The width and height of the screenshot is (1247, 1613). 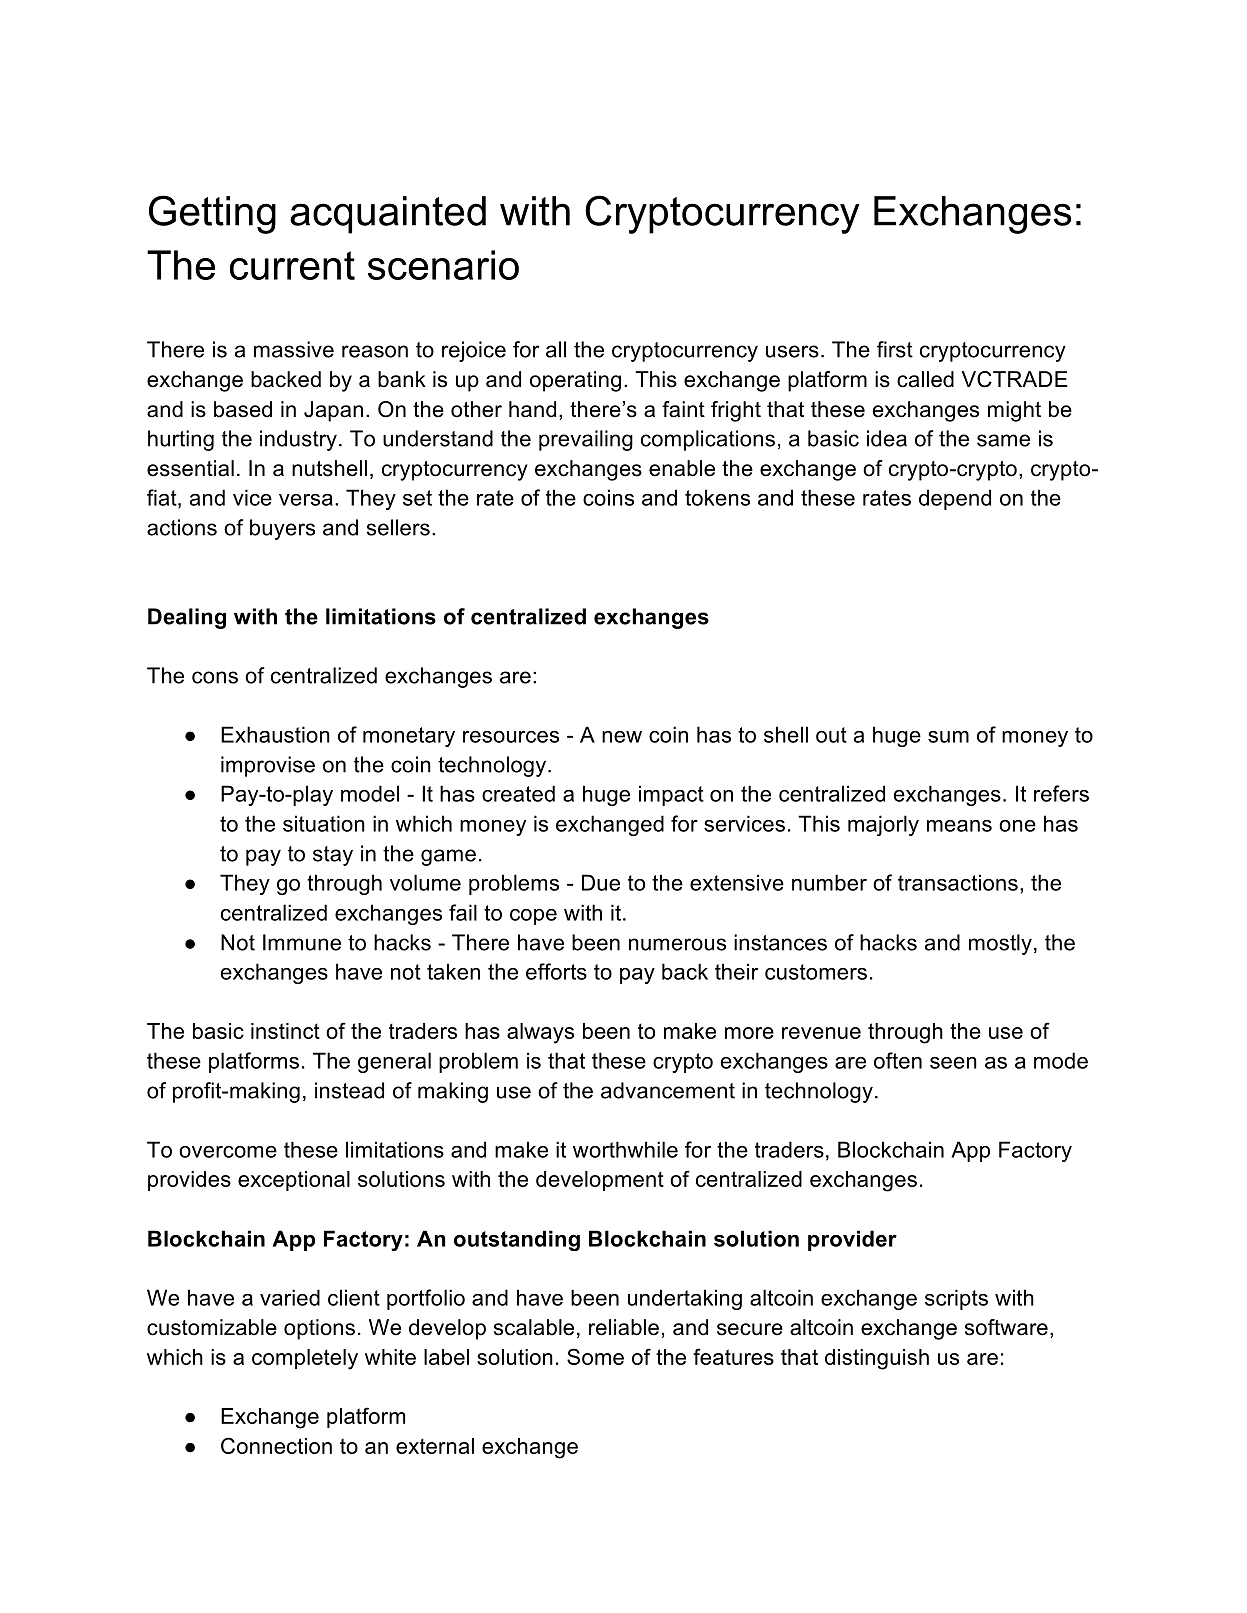 I want to click on sum, so click(x=948, y=737).
